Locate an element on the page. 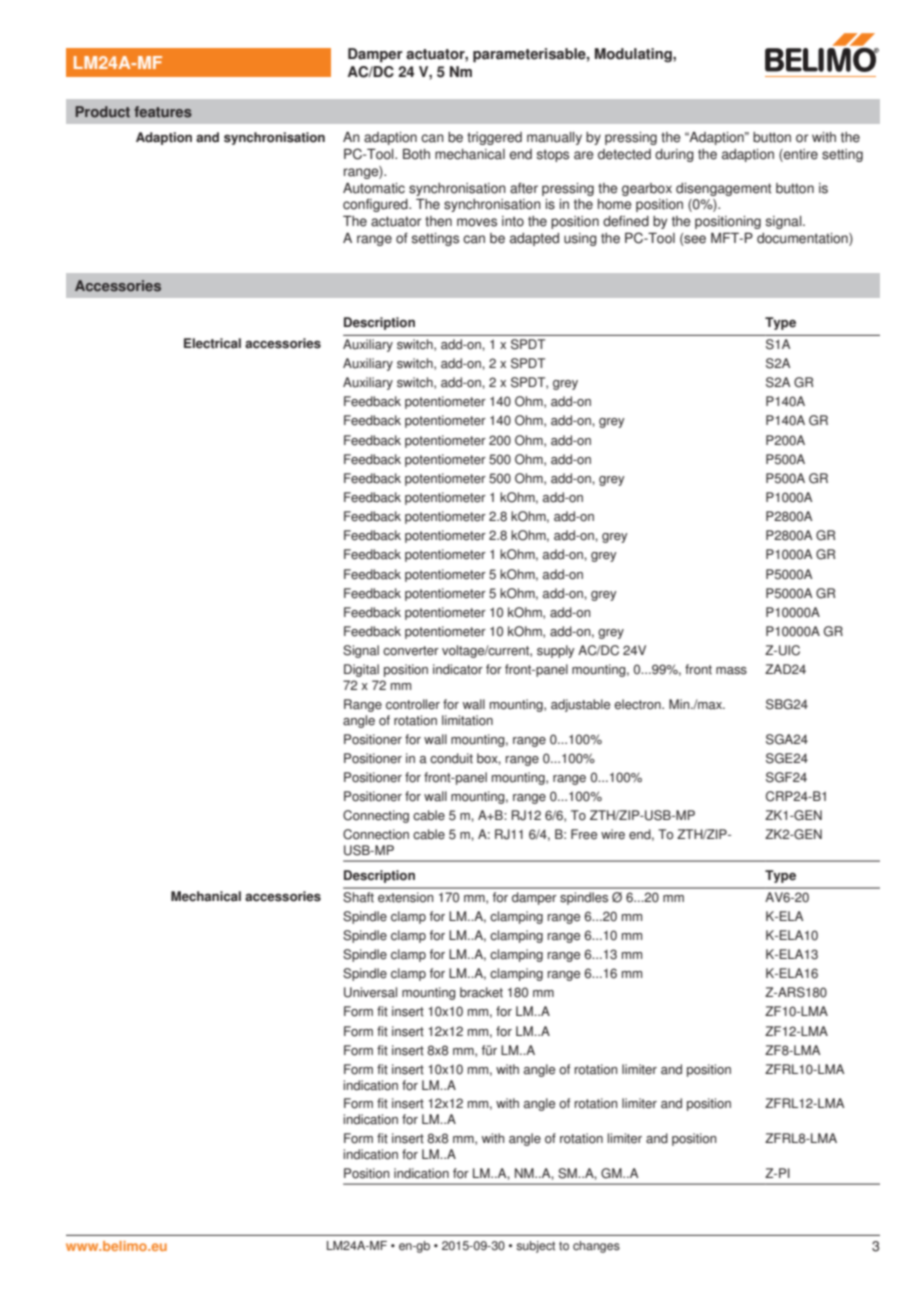 The image size is (924, 1308). subject is located at coordinates (535, 1247).
